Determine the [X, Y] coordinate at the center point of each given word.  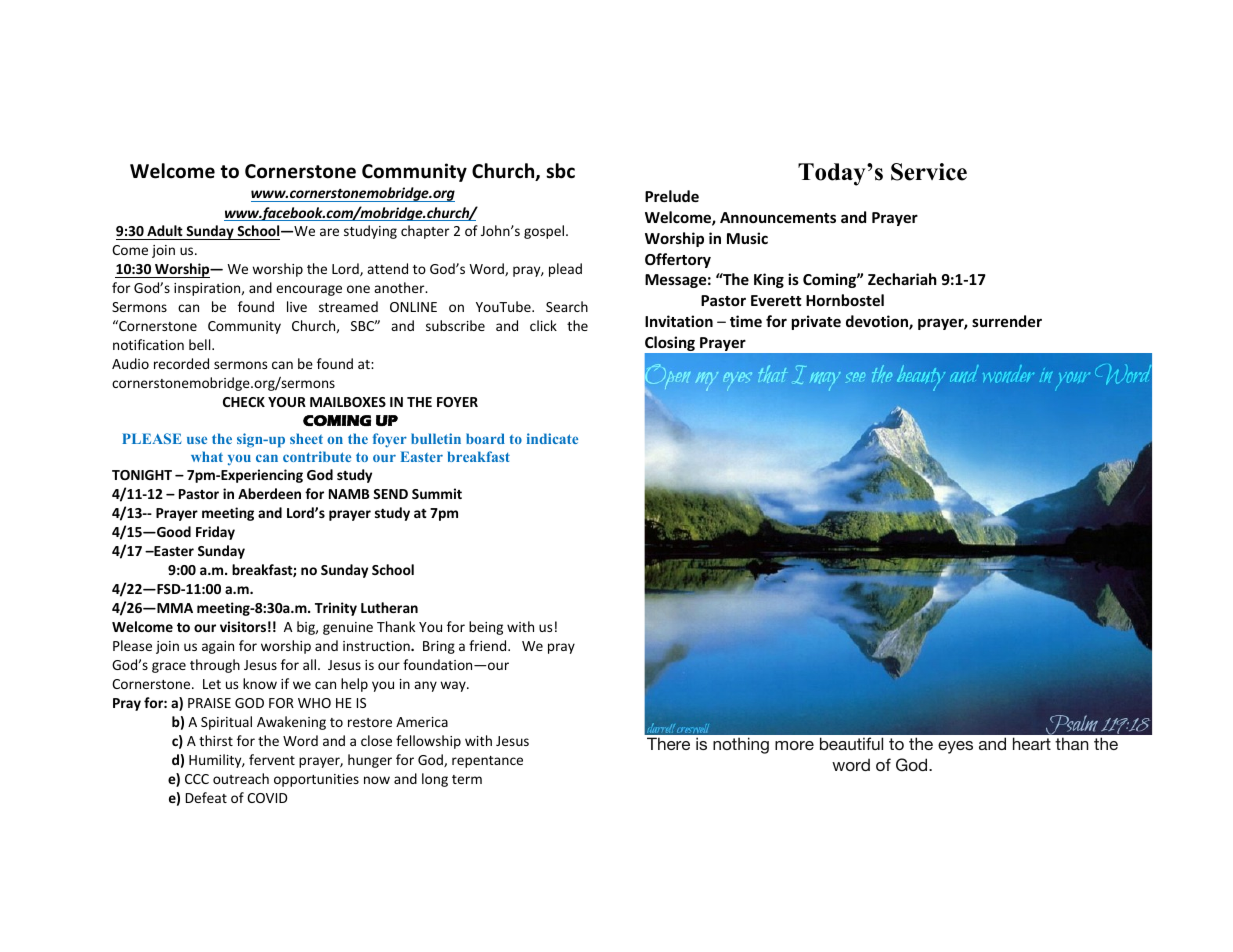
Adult [165, 230]
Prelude [672, 196]
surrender [1007, 321]
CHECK [244, 402]
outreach [241, 778]
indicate [552, 438]
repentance [487, 762]
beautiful [851, 743]
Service [929, 172]
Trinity [336, 609]
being [486, 628]
